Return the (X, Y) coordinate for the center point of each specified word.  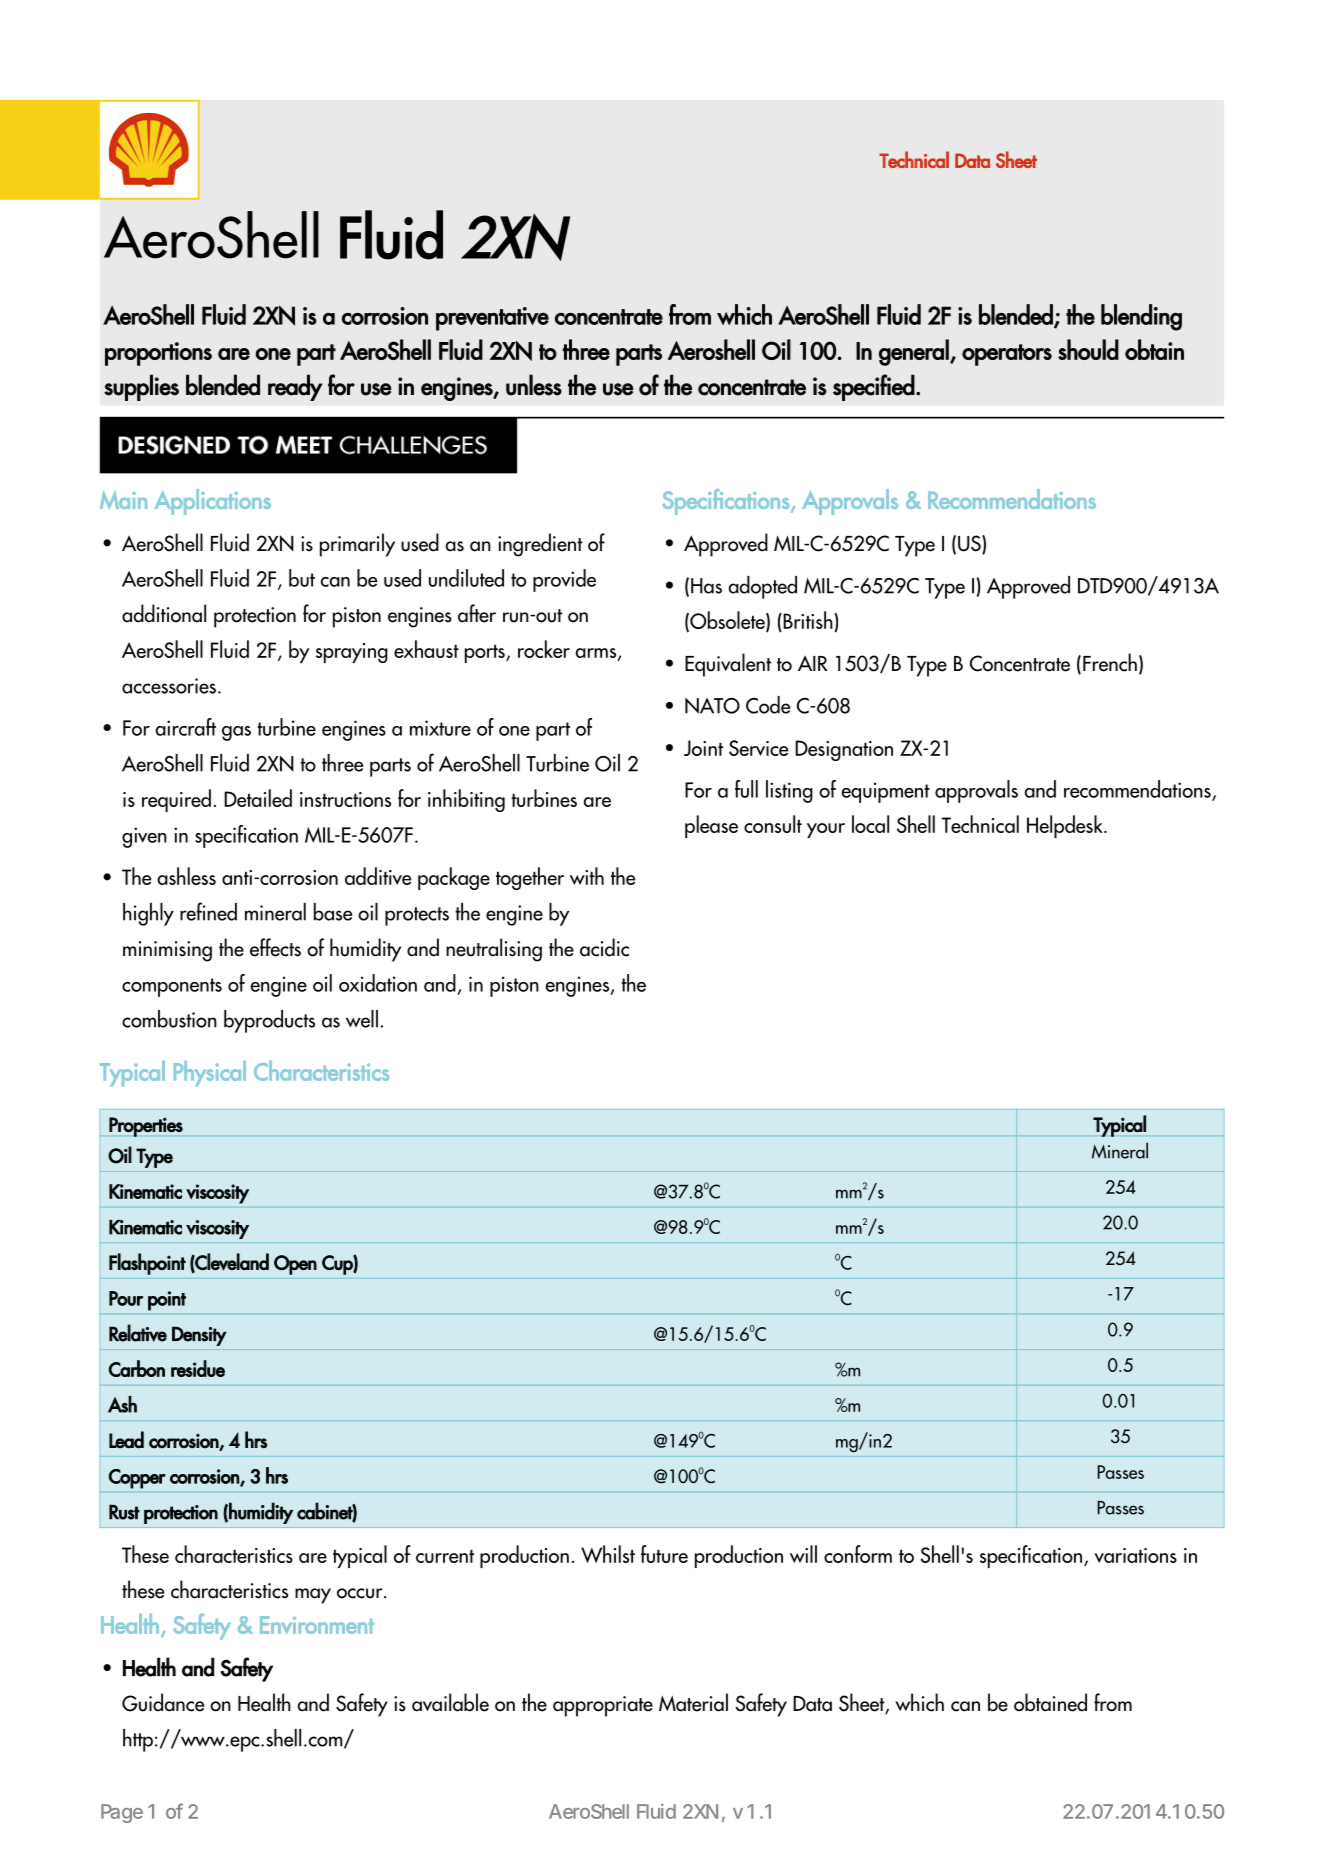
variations (1135, 1555)
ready (295, 387)
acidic (604, 947)
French (1110, 662)
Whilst (608, 1554)
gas (236, 733)
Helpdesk (1066, 826)
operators (1007, 355)
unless (534, 385)
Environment (317, 1625)
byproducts (269, 1021)
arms (597, 654)
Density (199, 1336)
